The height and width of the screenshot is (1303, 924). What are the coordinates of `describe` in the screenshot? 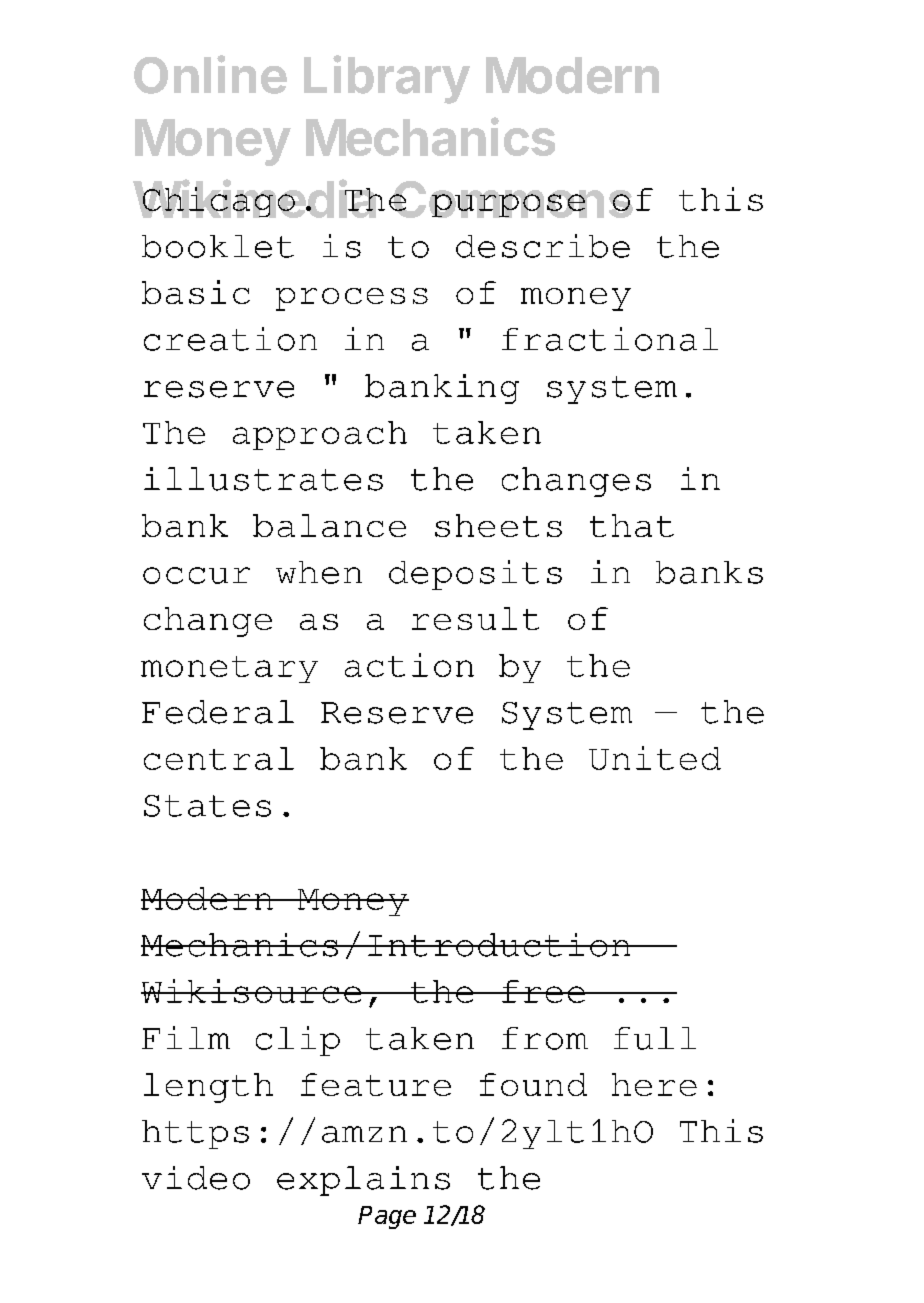 It's located at (543, 246).
